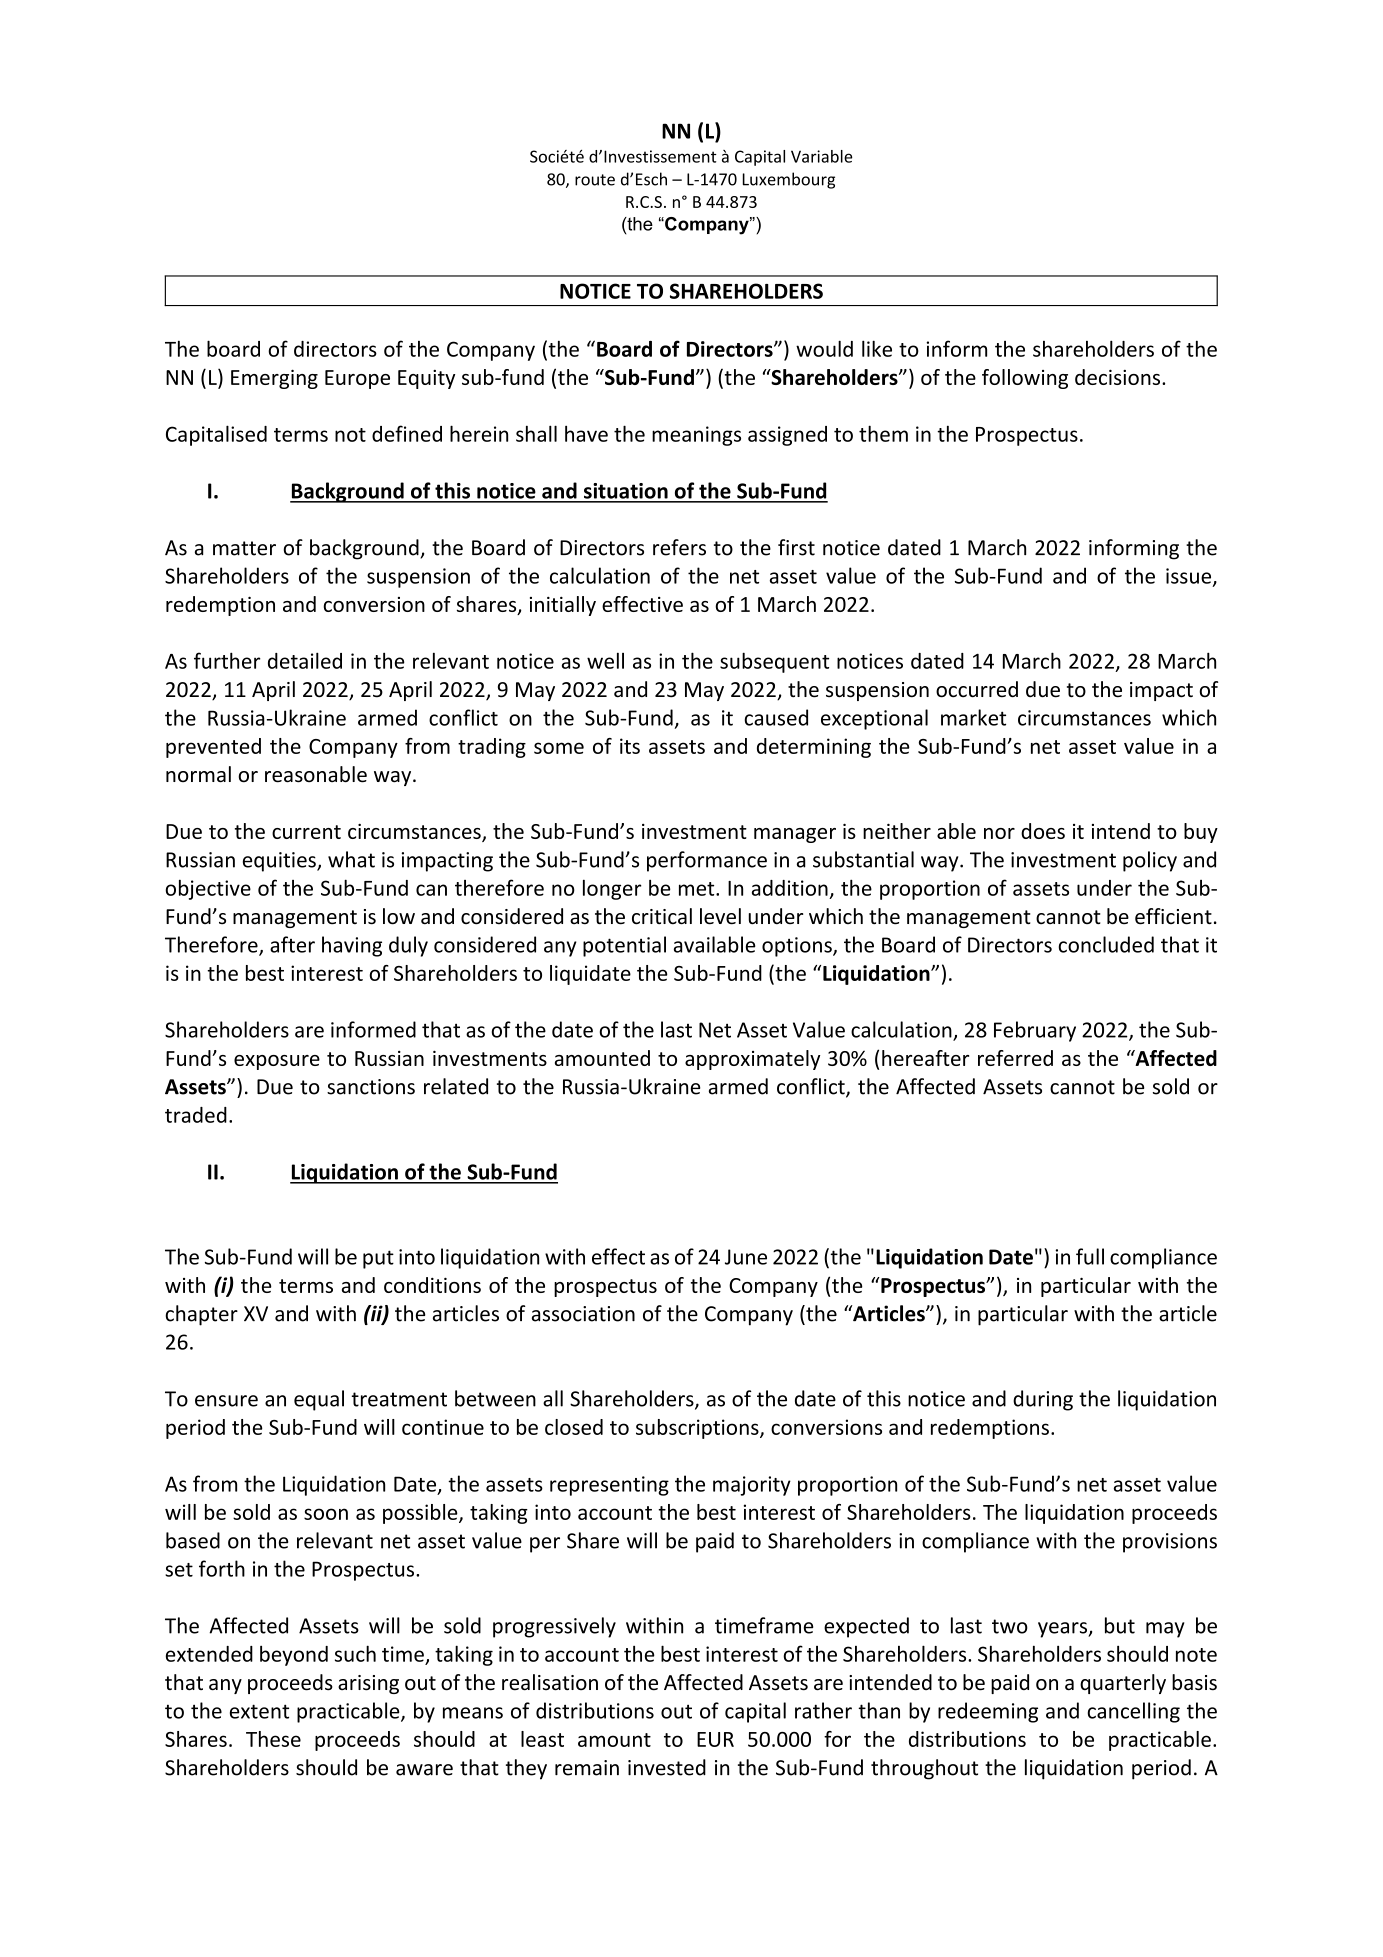 This document has width=1383, height=1957. I want to click on detailed, so click(305, 660).
